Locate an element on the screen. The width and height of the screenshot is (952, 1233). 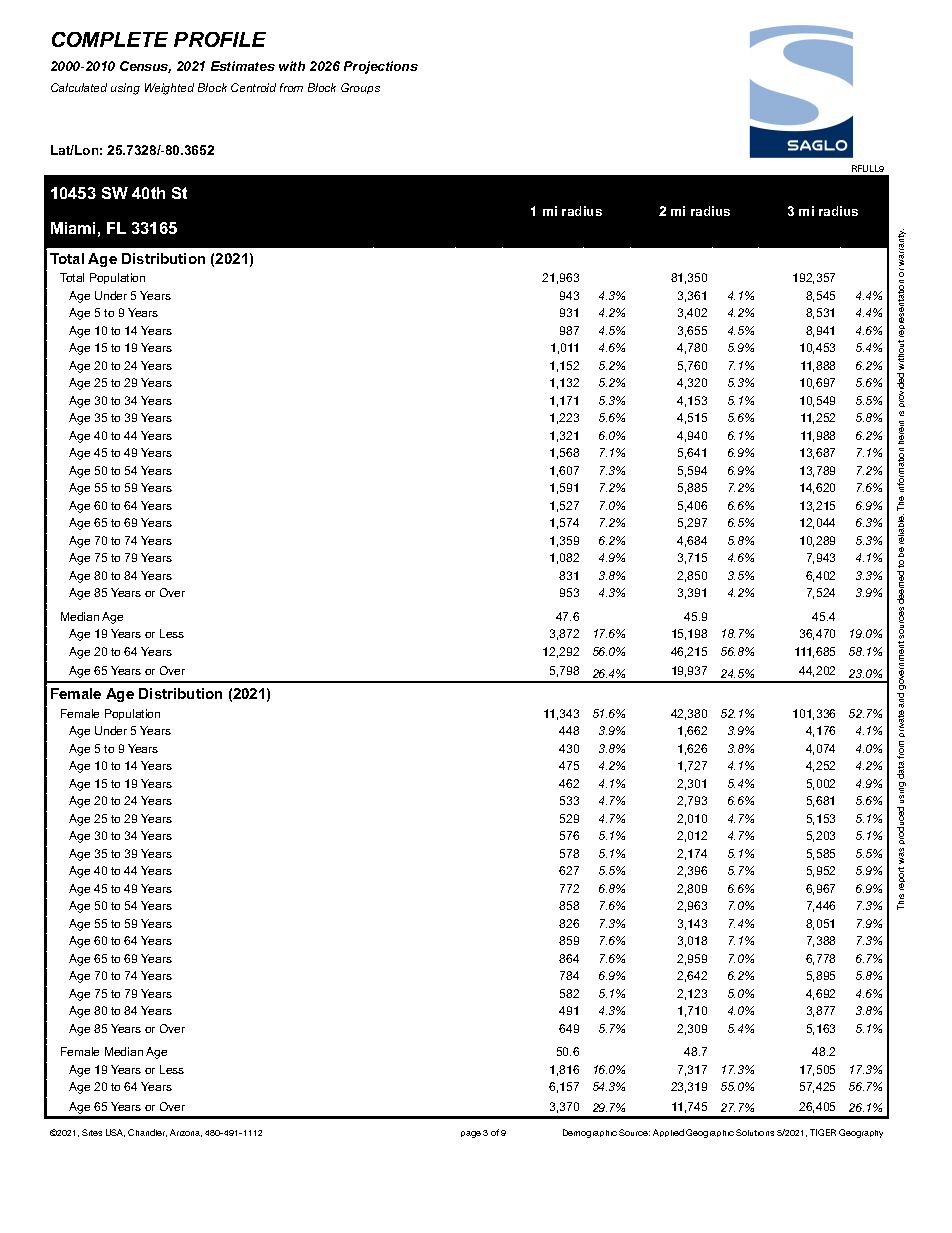
Demographic is located at coordinates (590, 1133).
